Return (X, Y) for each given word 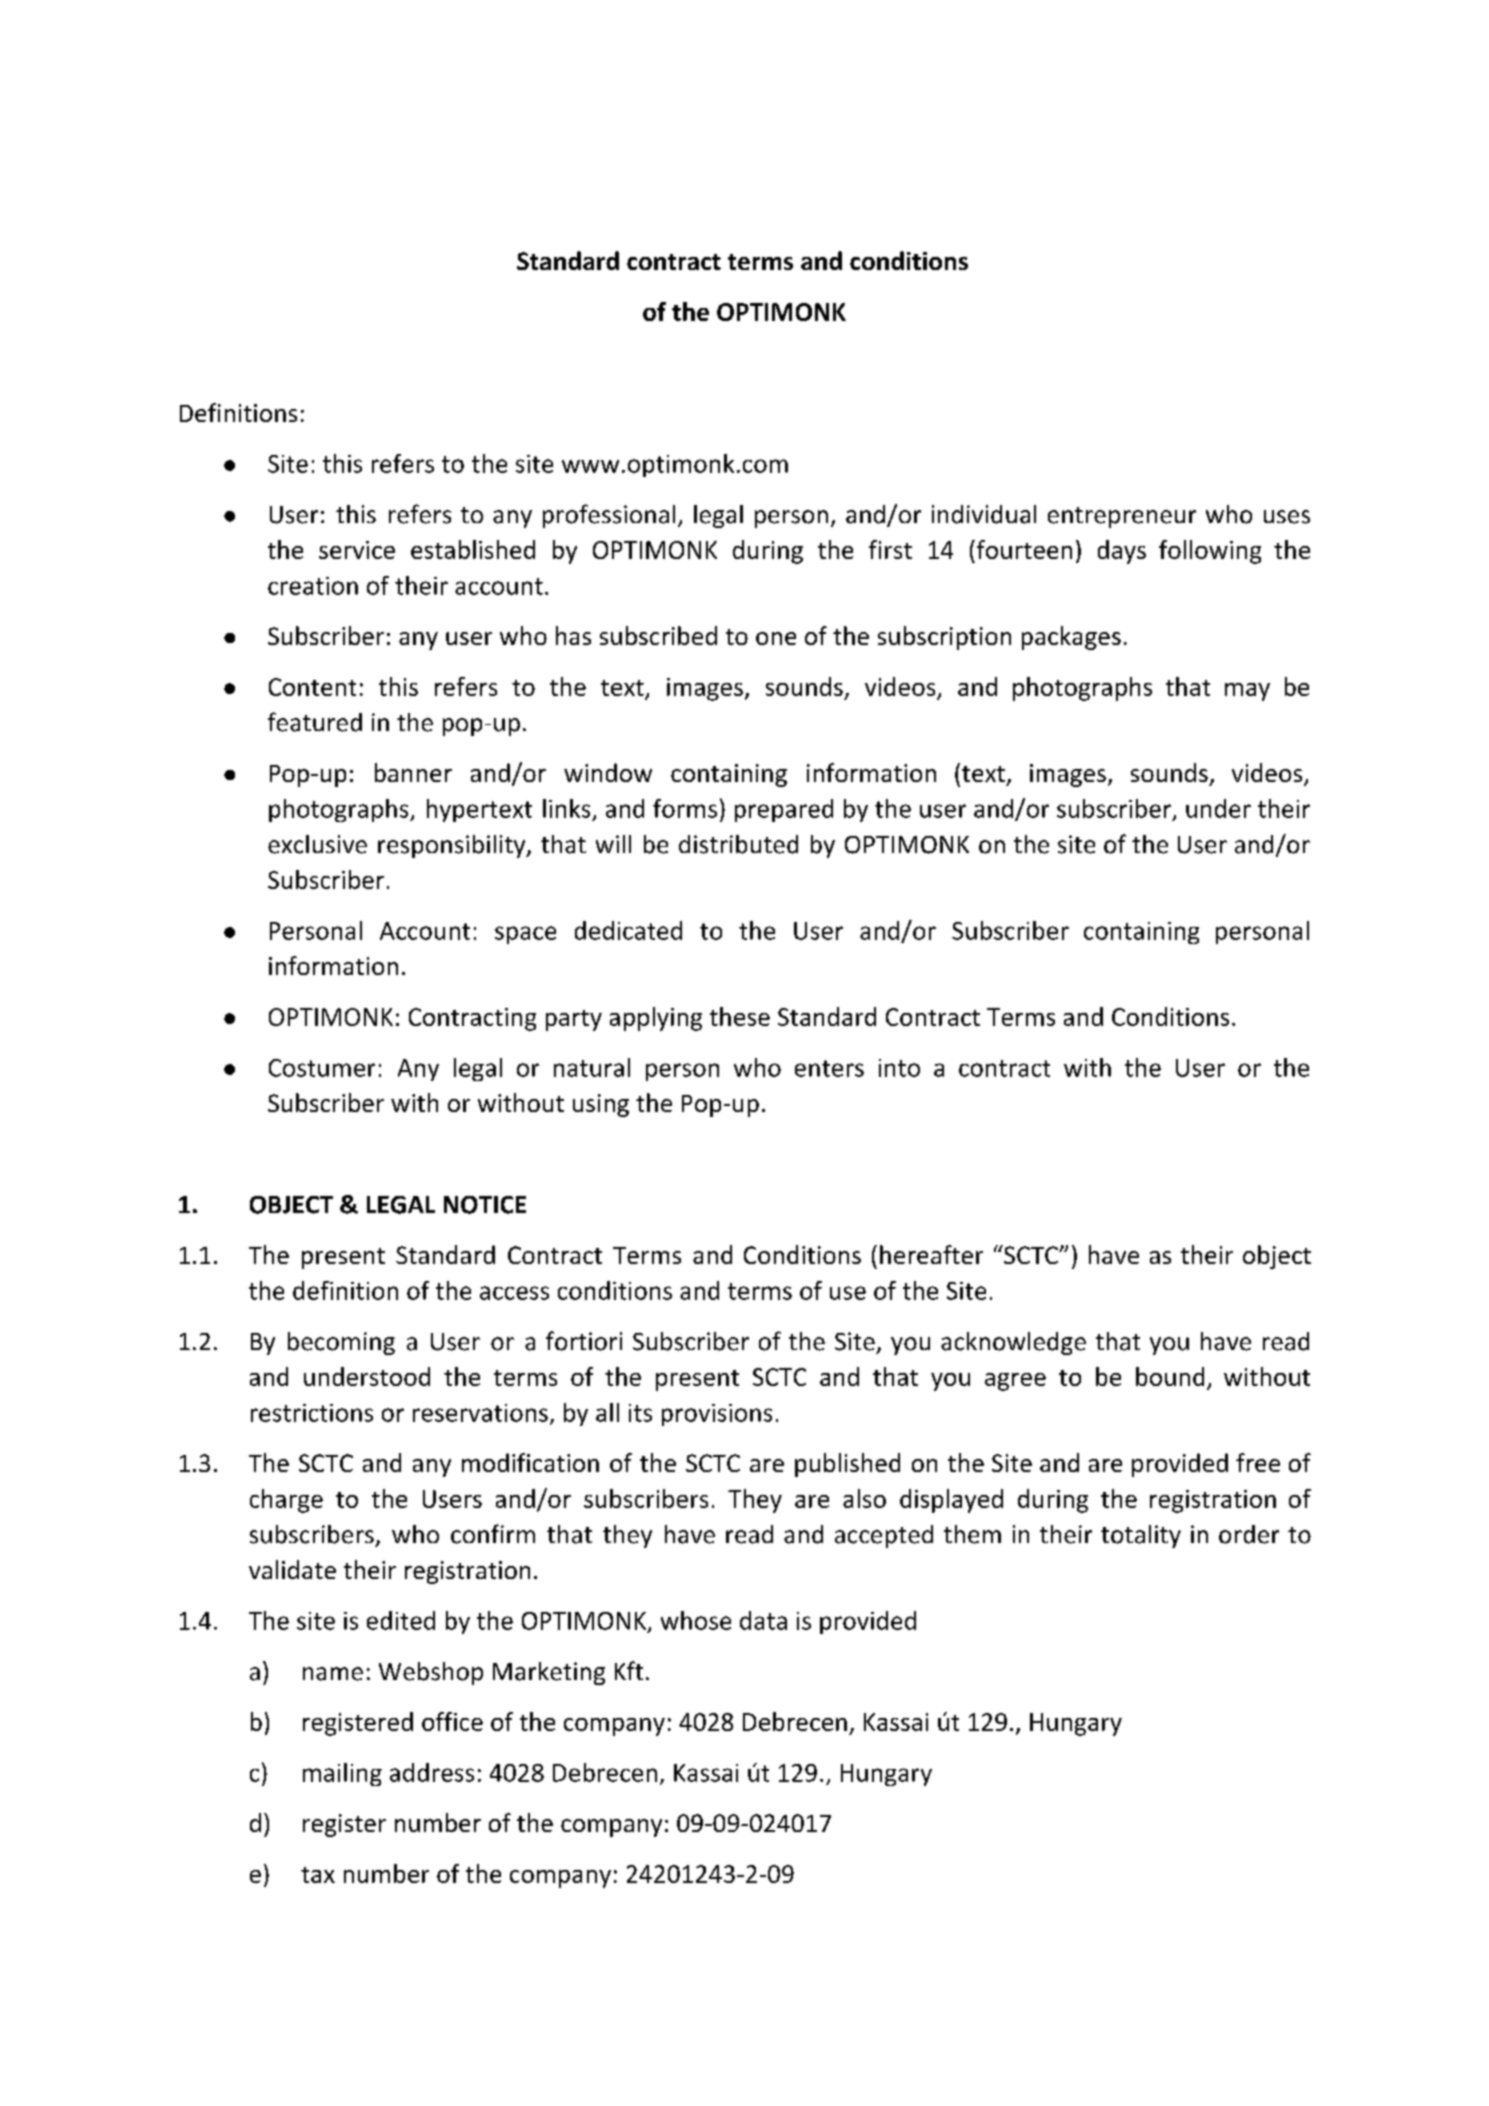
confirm (493, 1534)
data (763, 1620)
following (1210, 552)
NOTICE (485, 1205)
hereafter (931, 1254)
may (1247, 692)
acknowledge (1013, 1343)
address (432, 1772)
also (864, 1498)
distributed (738, 844)
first (890, 549)
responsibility (453, 846)
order (1249, 1534)
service (357, 550)
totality (1141, 1536)
